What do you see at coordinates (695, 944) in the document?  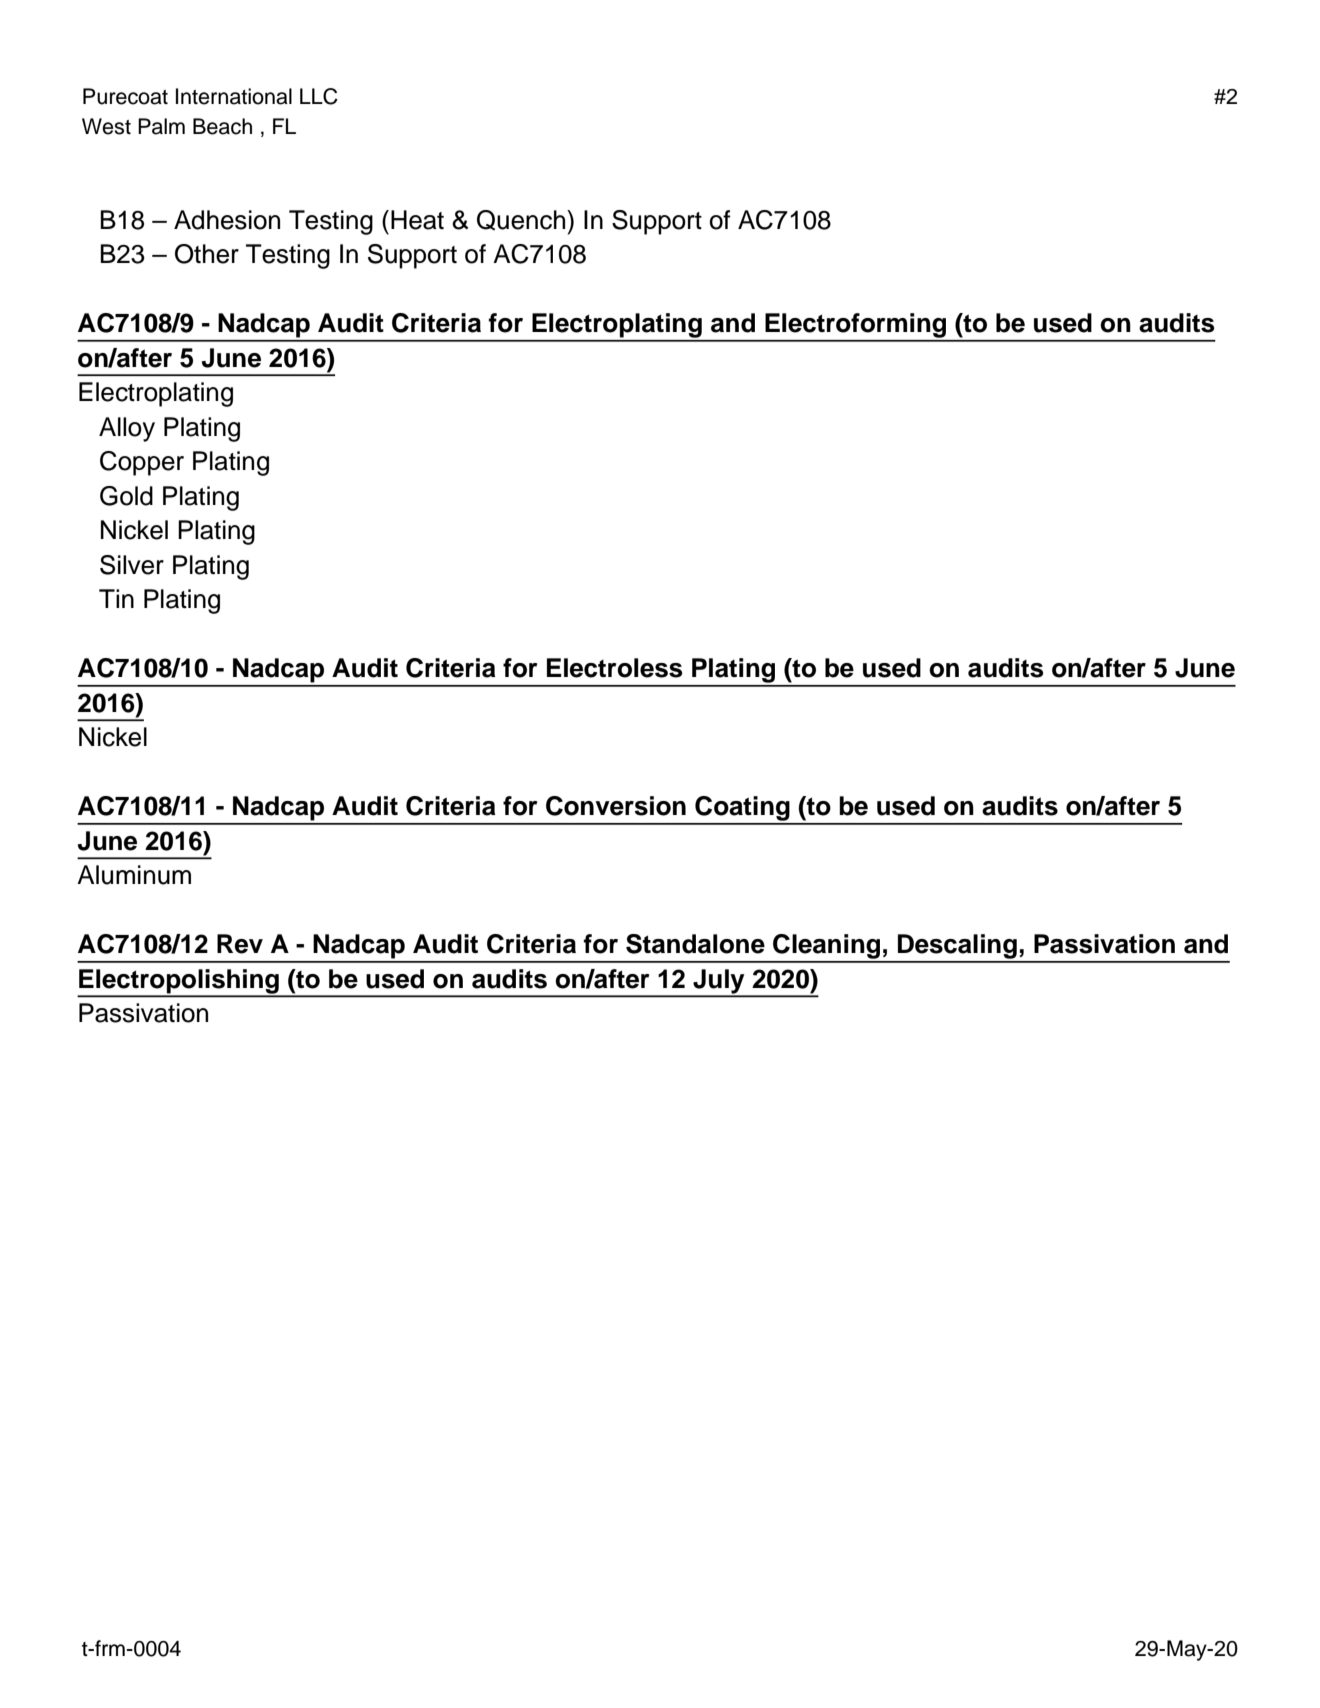 I see `Standalone` at bounding box center [695, 944].
